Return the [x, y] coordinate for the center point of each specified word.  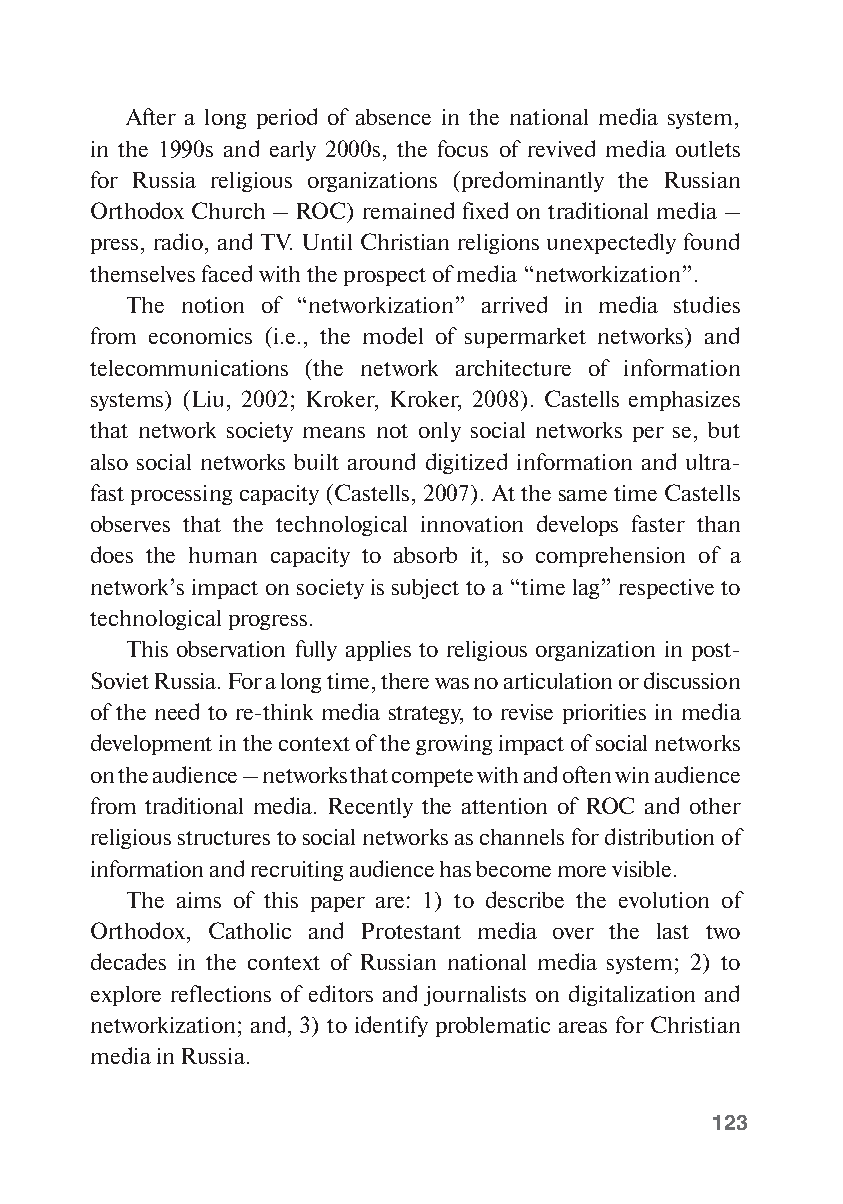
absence [393, 117]
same [583, 495]
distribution [659, 836]
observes [130, 524]
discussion [692, 680]
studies [707, 304]
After [151, 116]
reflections [221, 993]
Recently [371, 808]
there [405, 681]
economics [200, 336]
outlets [708, 149]
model [393, 335]
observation [231, 649]
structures [224, 838]
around [381, 461]
